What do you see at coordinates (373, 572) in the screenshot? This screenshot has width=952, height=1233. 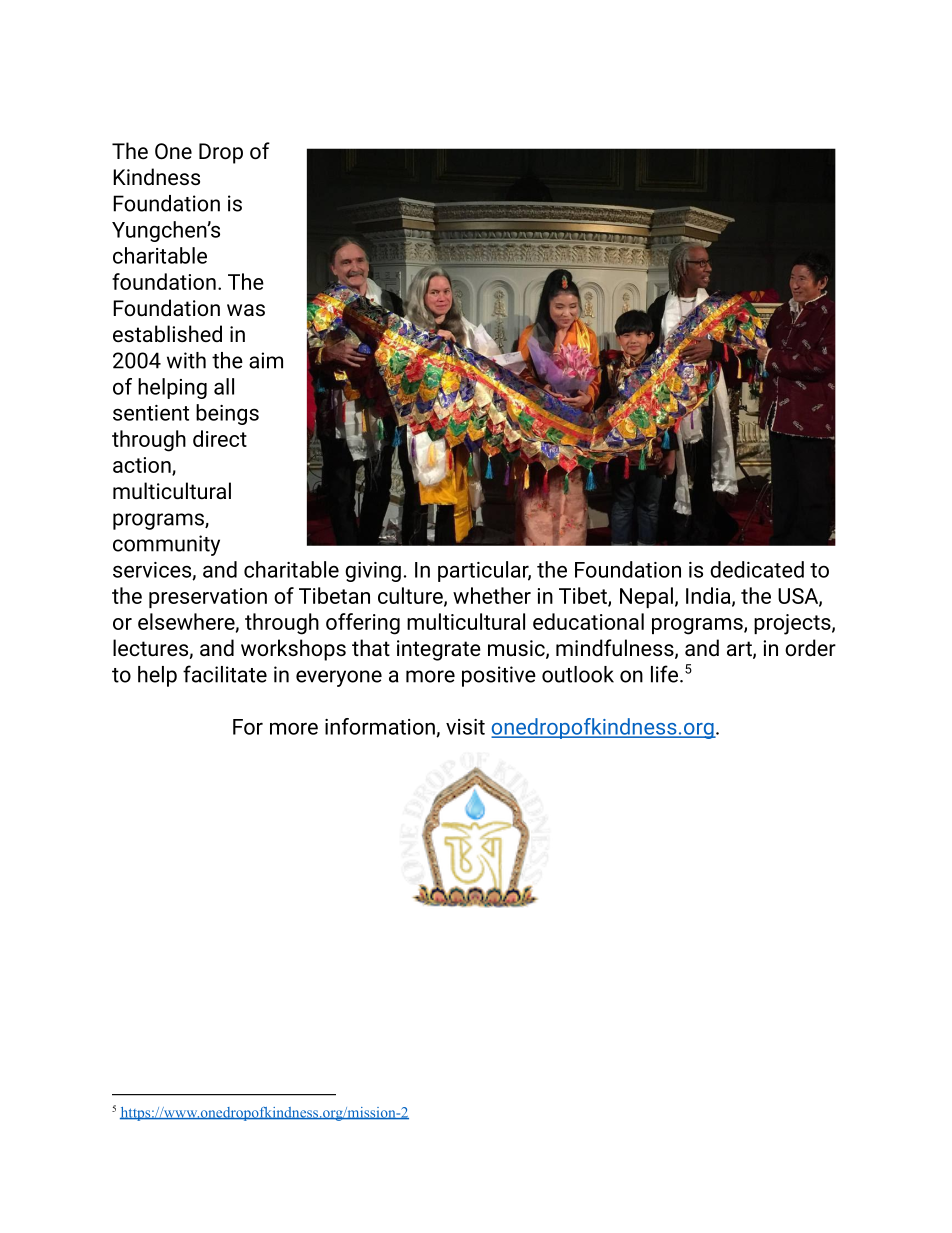 I see `giving` at bounding box center [373, 572].
